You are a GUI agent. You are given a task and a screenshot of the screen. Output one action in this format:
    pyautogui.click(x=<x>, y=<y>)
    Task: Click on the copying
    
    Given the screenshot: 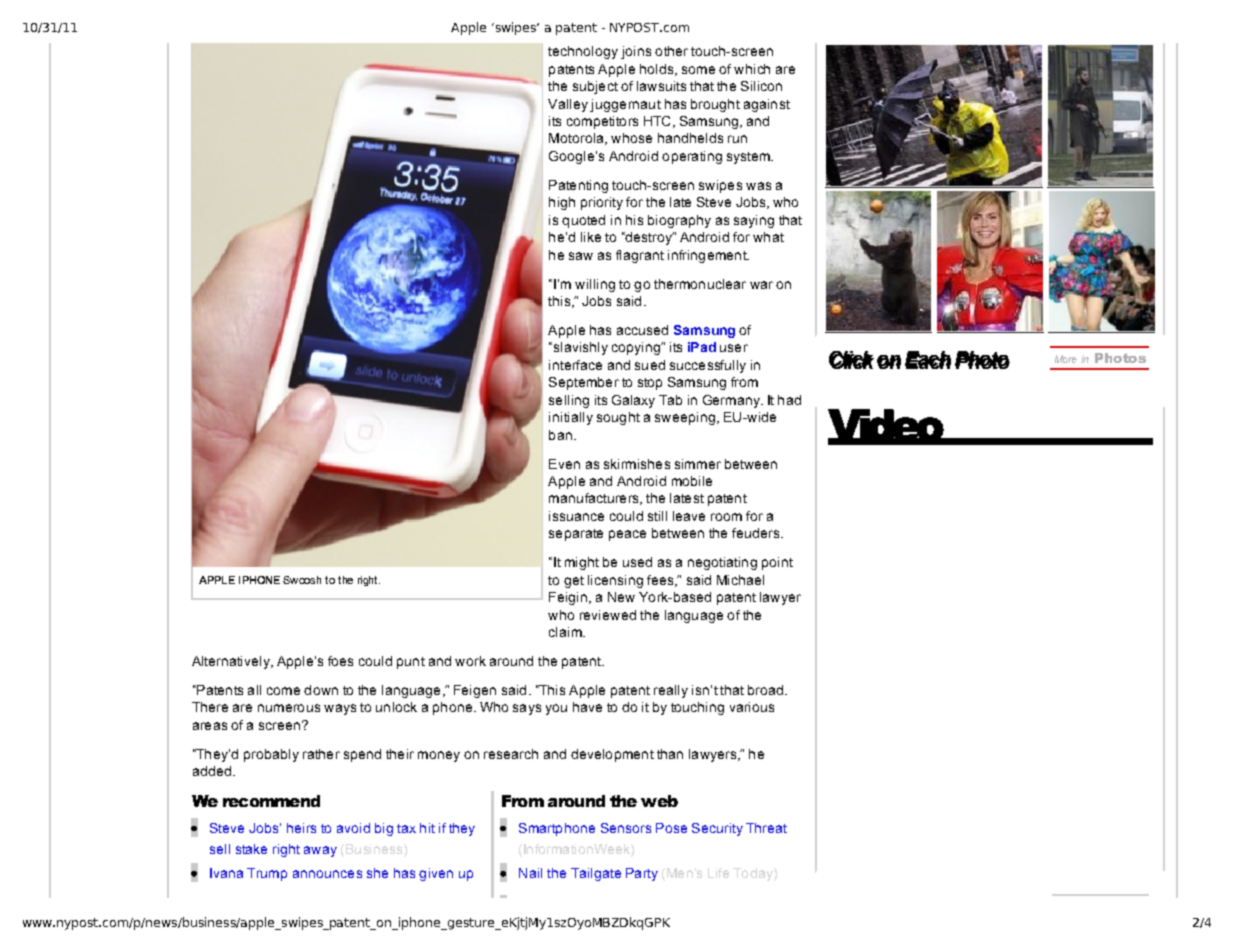 What is the action you would take?
    pyautogui.click(x=637, y=348)
